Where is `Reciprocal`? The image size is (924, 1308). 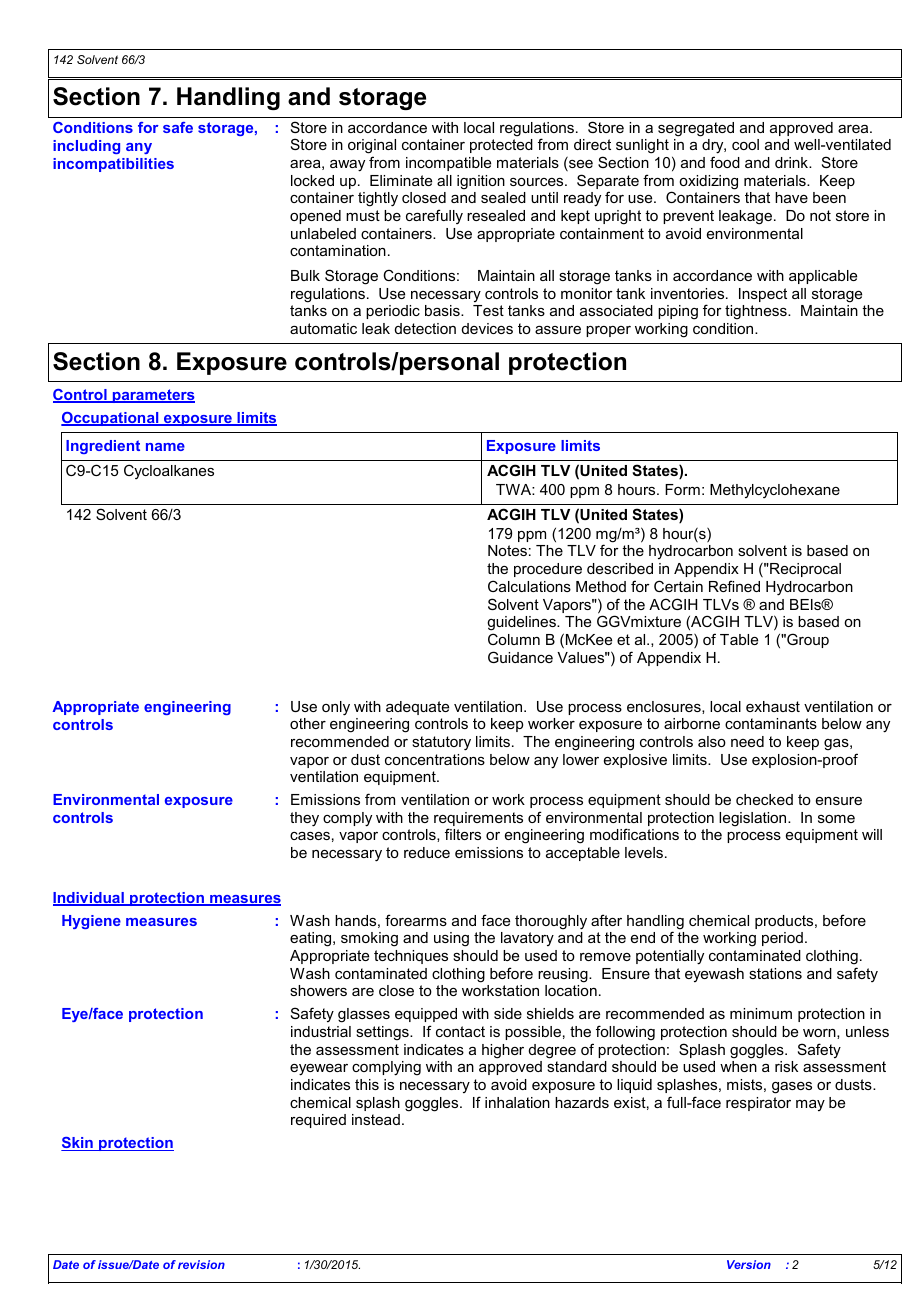 Reciprocal is located at coordinates (804, 570).
